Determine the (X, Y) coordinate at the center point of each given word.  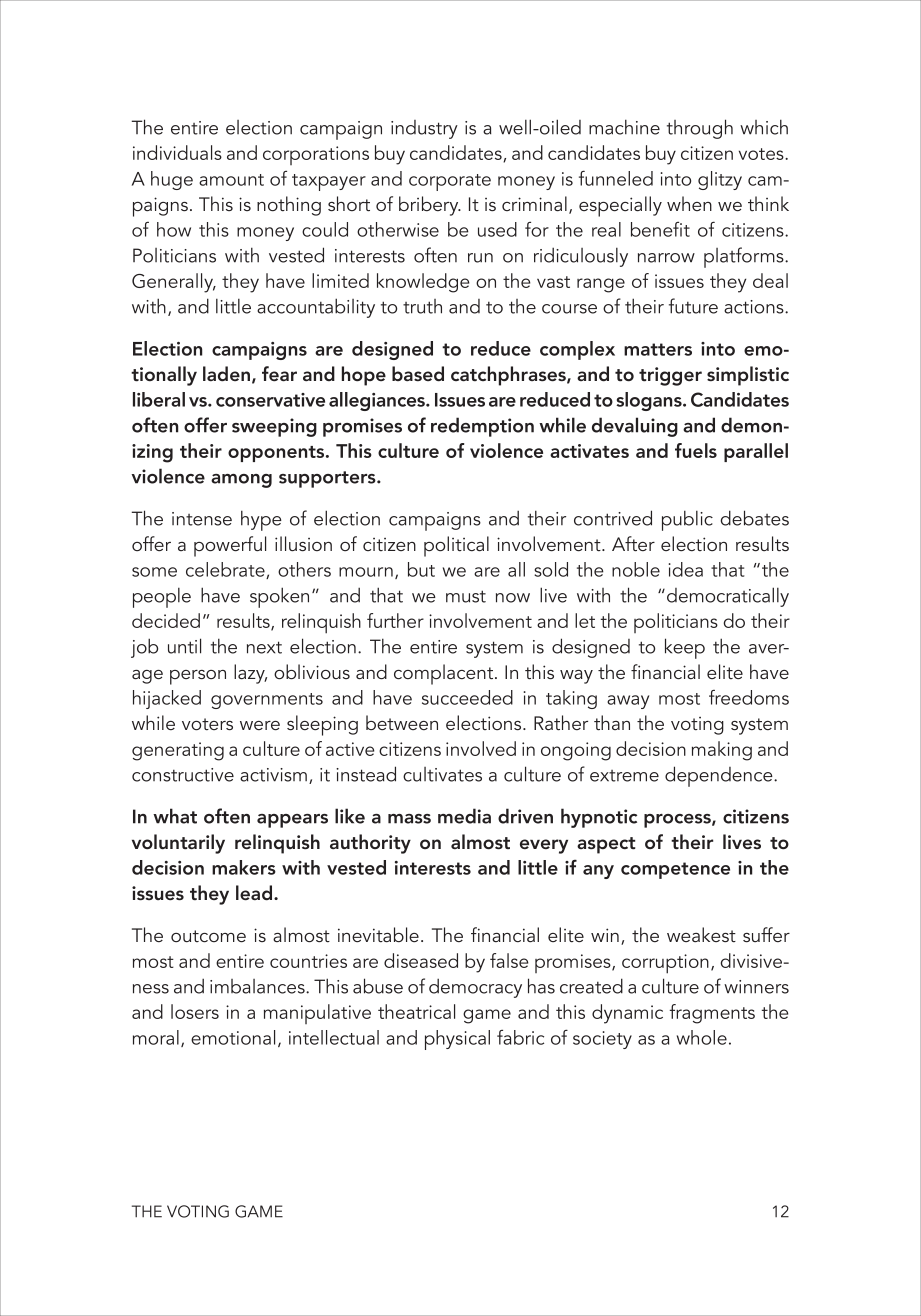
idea (686, 569)
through (700, 129)
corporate (450, 182)
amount (231, 180)
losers (195, 1011)
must (466, 596)
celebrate (226, 570)
